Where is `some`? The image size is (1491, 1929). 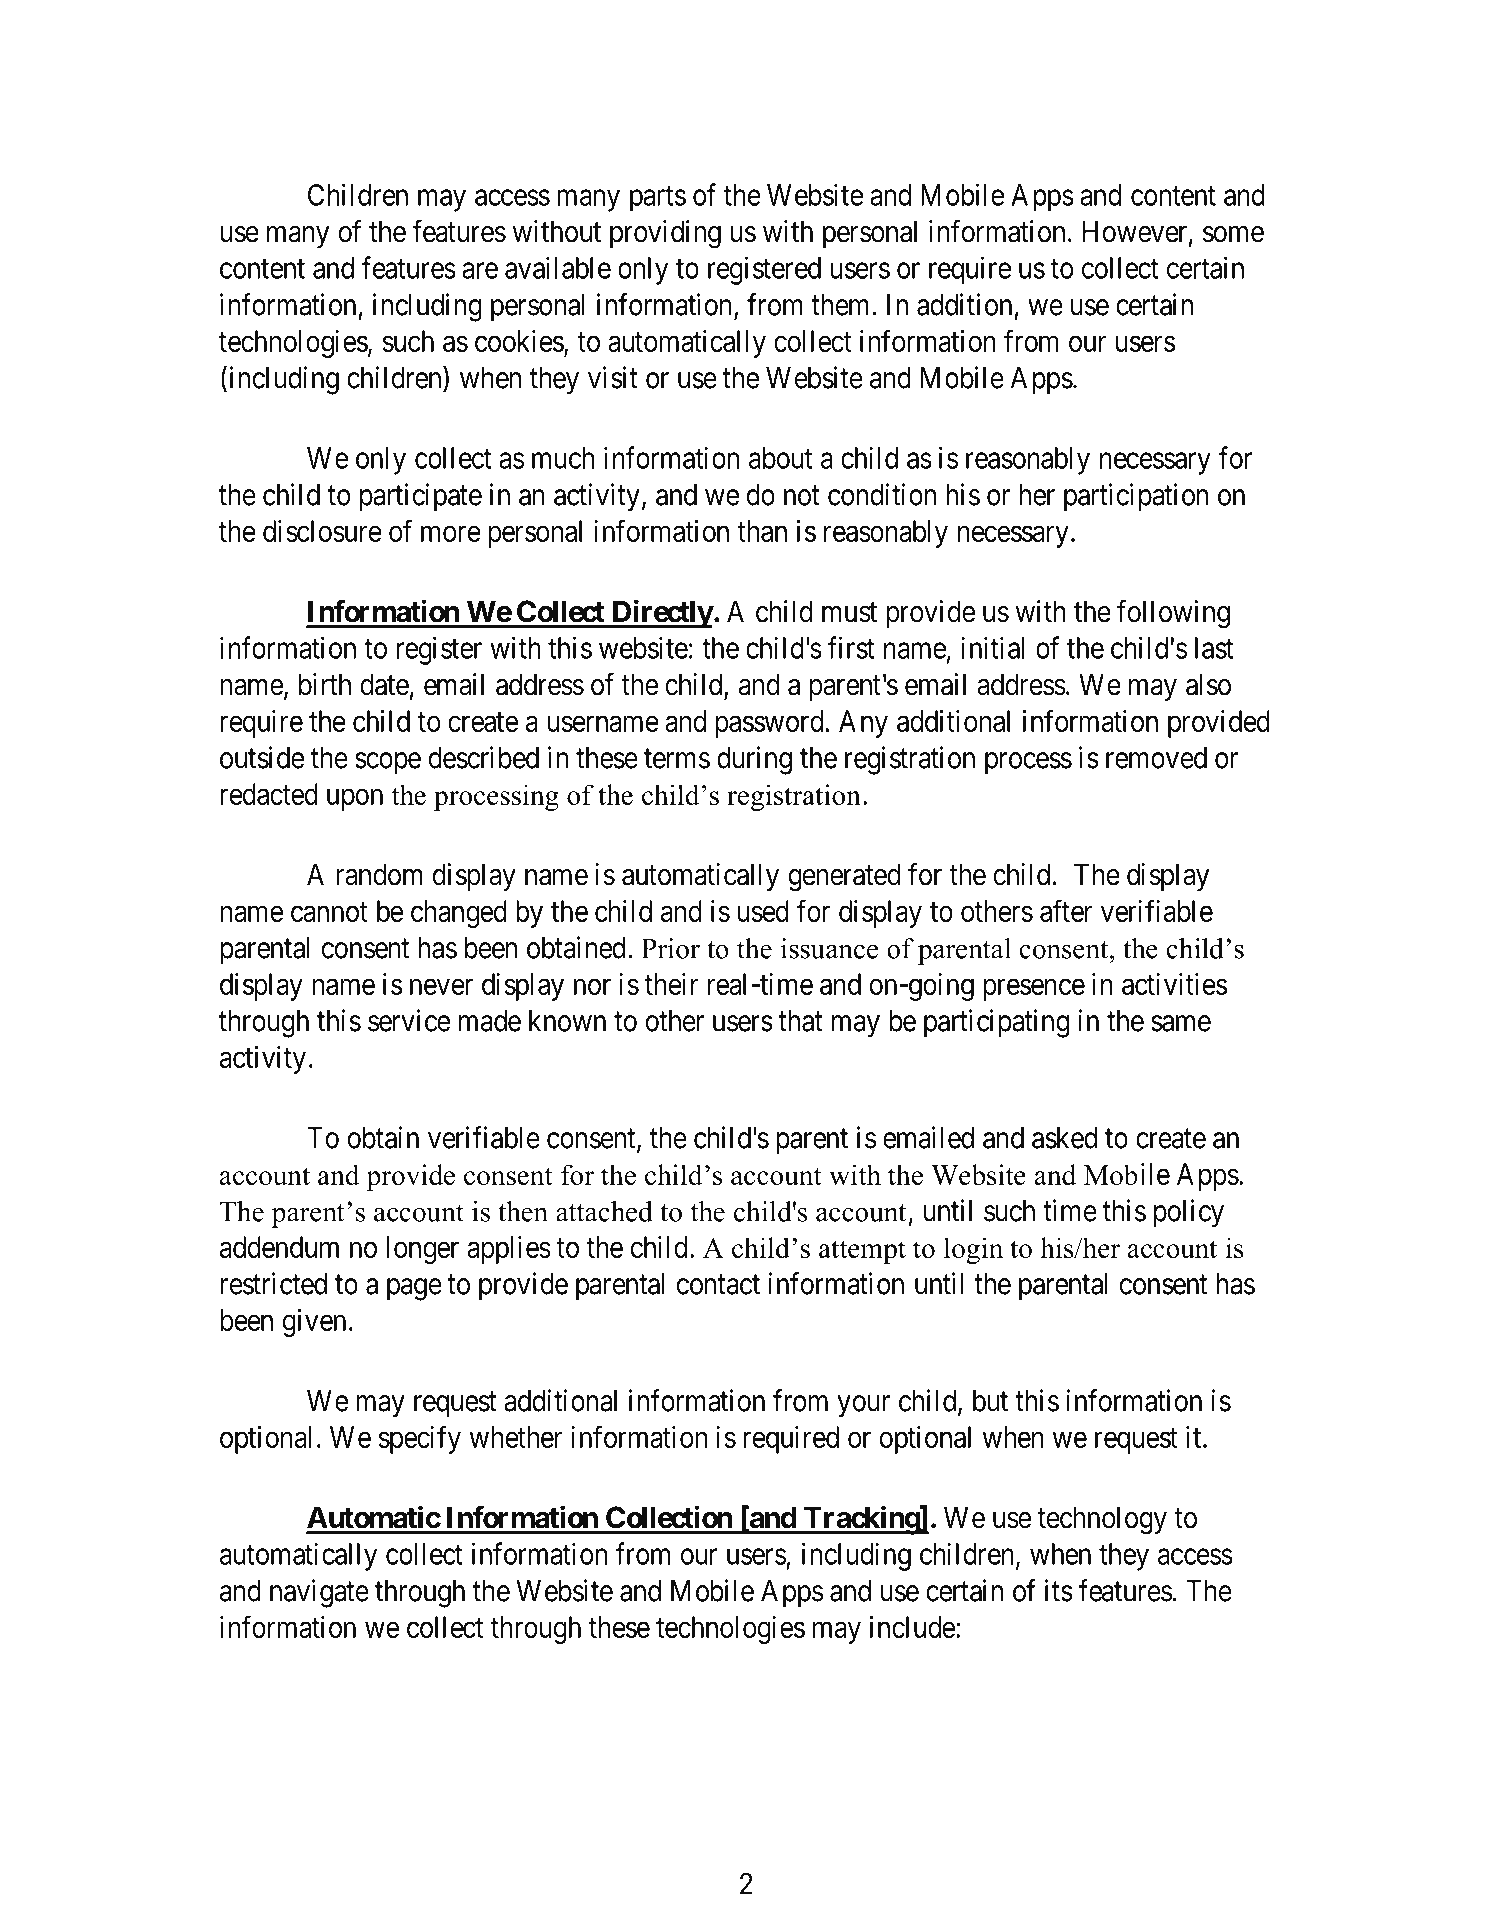
some is located at coordinates (1233, 234).
